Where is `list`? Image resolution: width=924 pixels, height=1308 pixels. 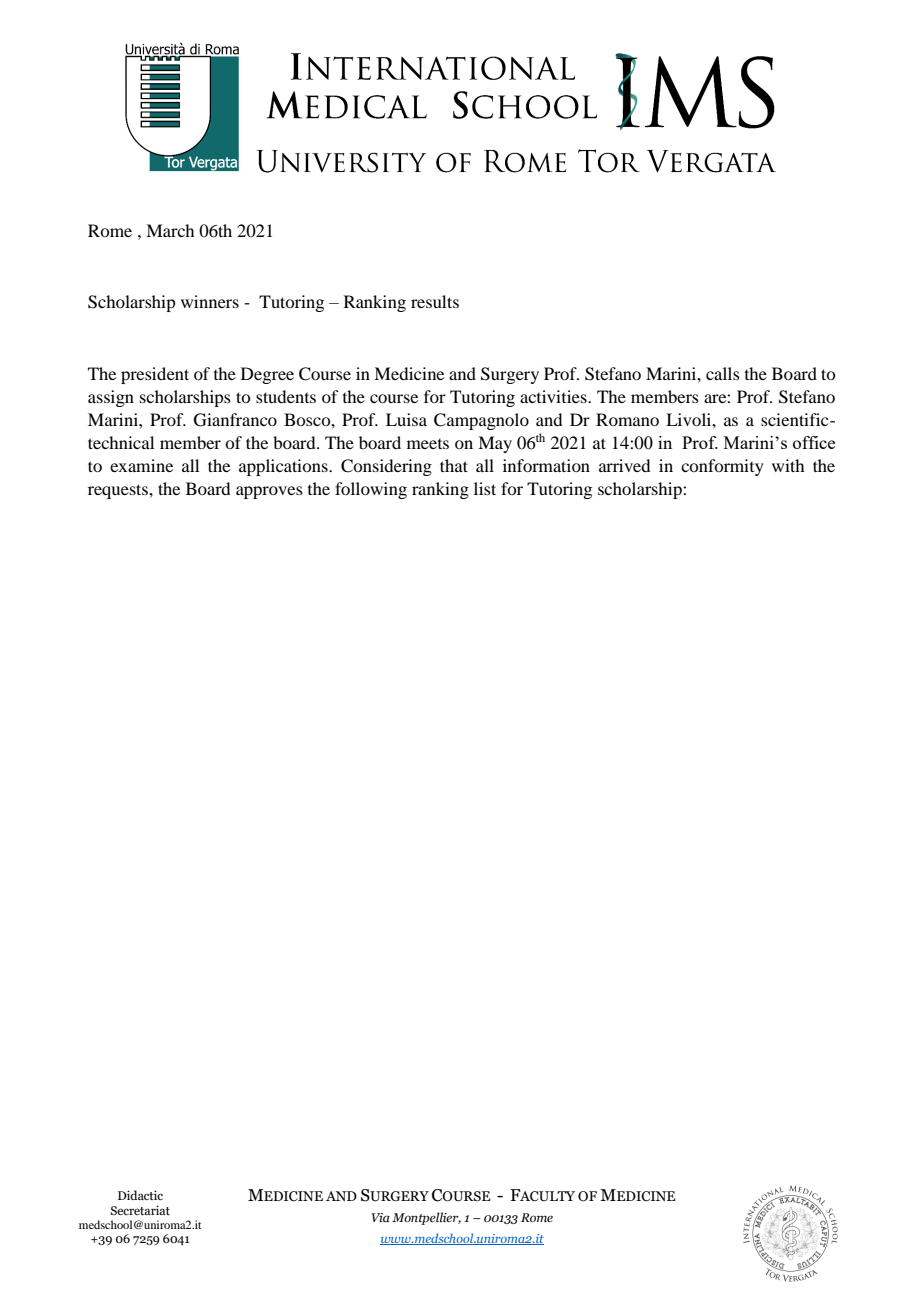 list is located at coordinates (485, 488).
